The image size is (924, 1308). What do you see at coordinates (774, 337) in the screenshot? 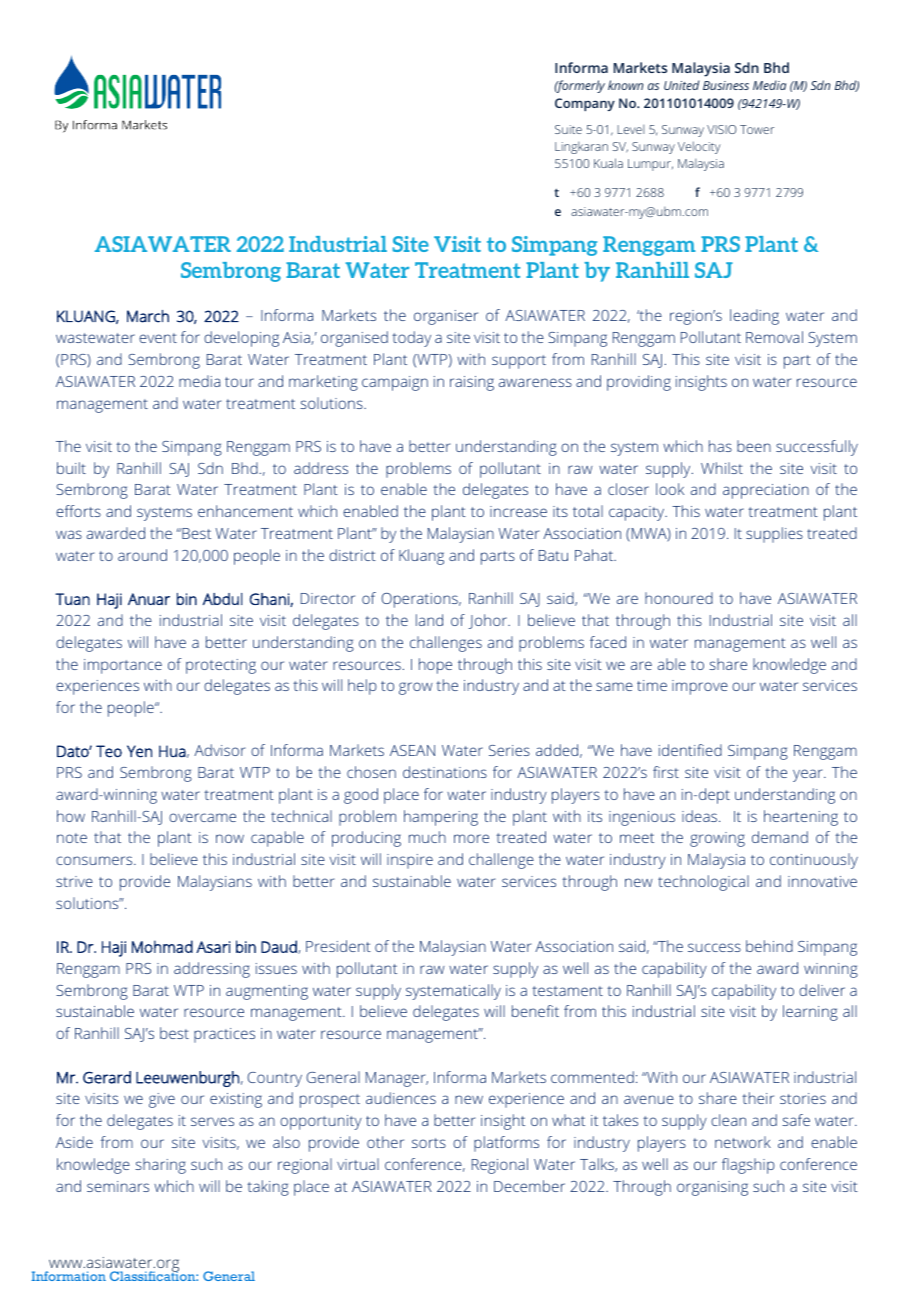
I see `Removal` at bounding box center [774, 337].
